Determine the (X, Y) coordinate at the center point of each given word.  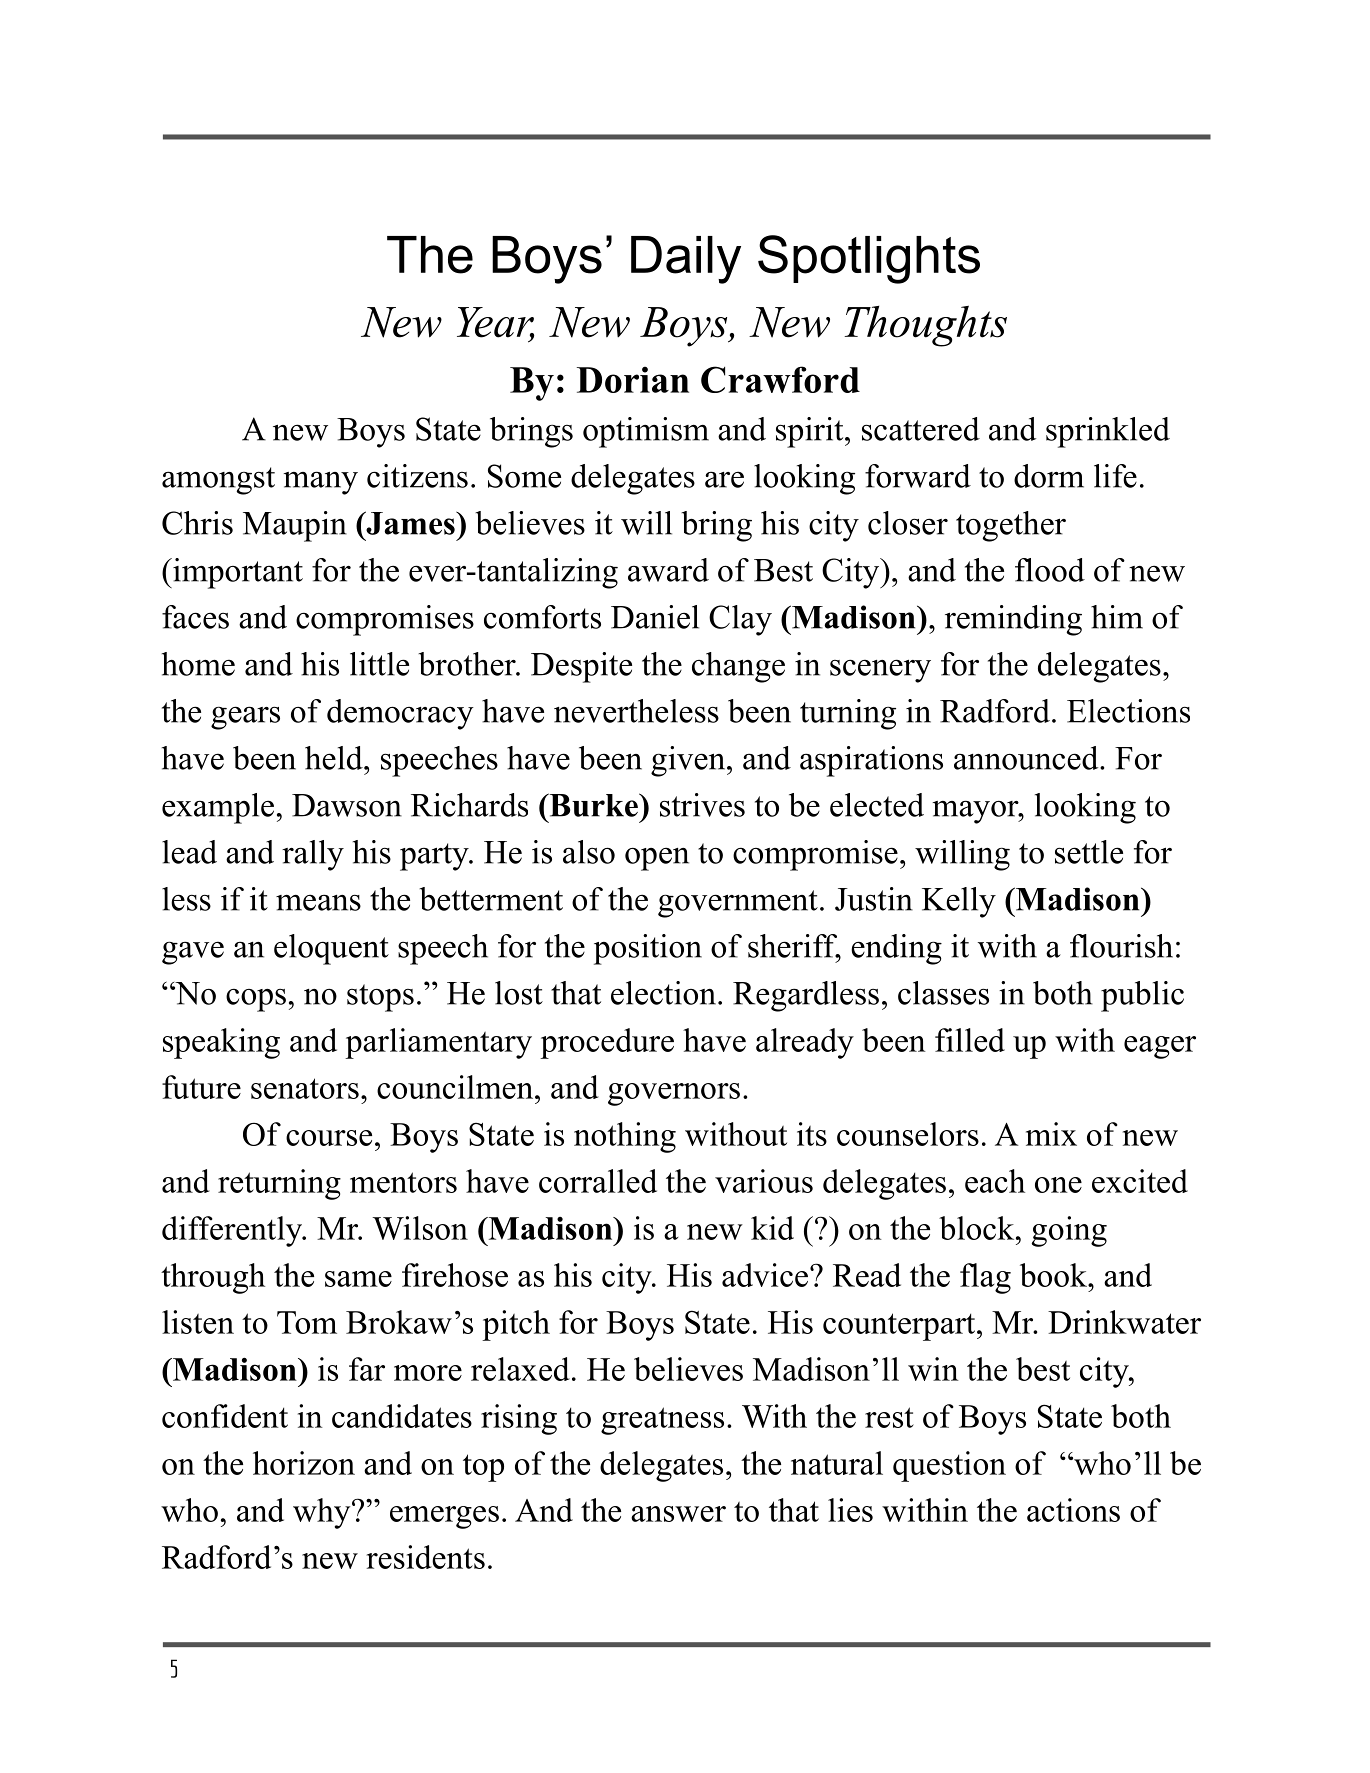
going (1069, 1231)
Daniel (655, 617)
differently (233, 1231)
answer (678, 1514)
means (318, 902)
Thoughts (925, 326)
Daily (686, 260)
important (237, 573)
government (738, 904)
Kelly (959, 902)
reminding (1013, 620)
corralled (598, 1181)
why (323, 1513)
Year (495, 323)
